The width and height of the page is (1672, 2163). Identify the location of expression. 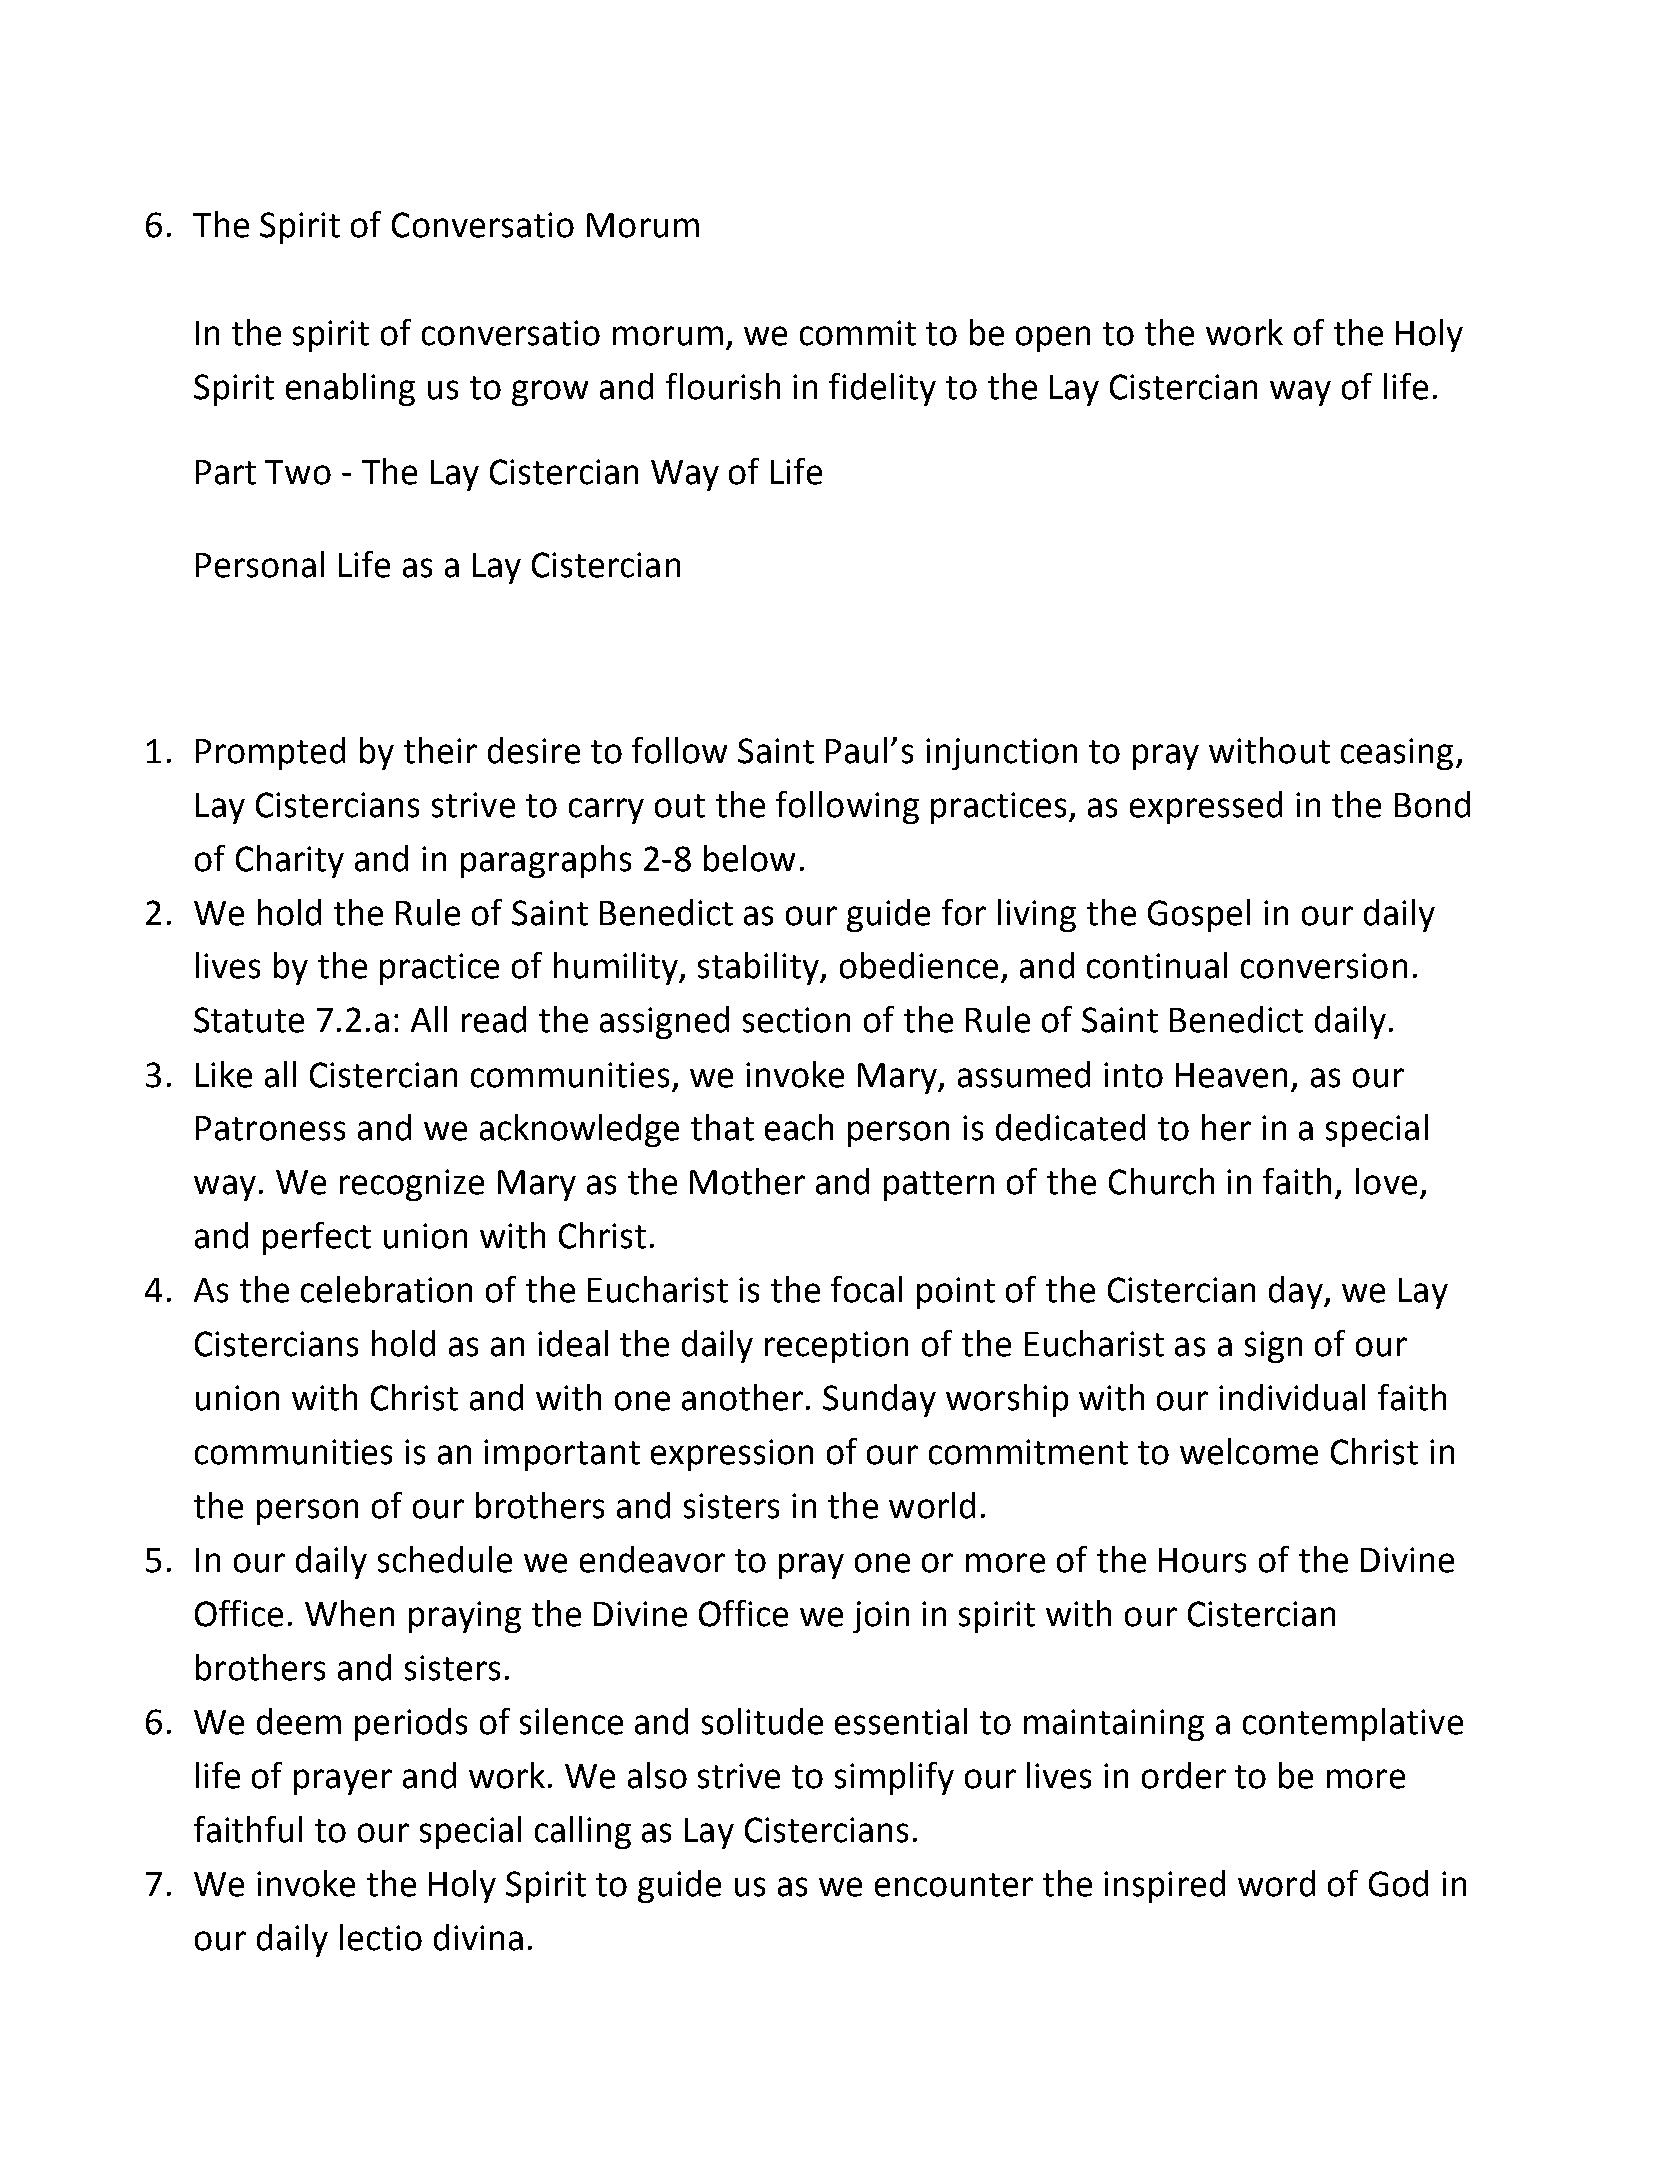
(732, 1455).
